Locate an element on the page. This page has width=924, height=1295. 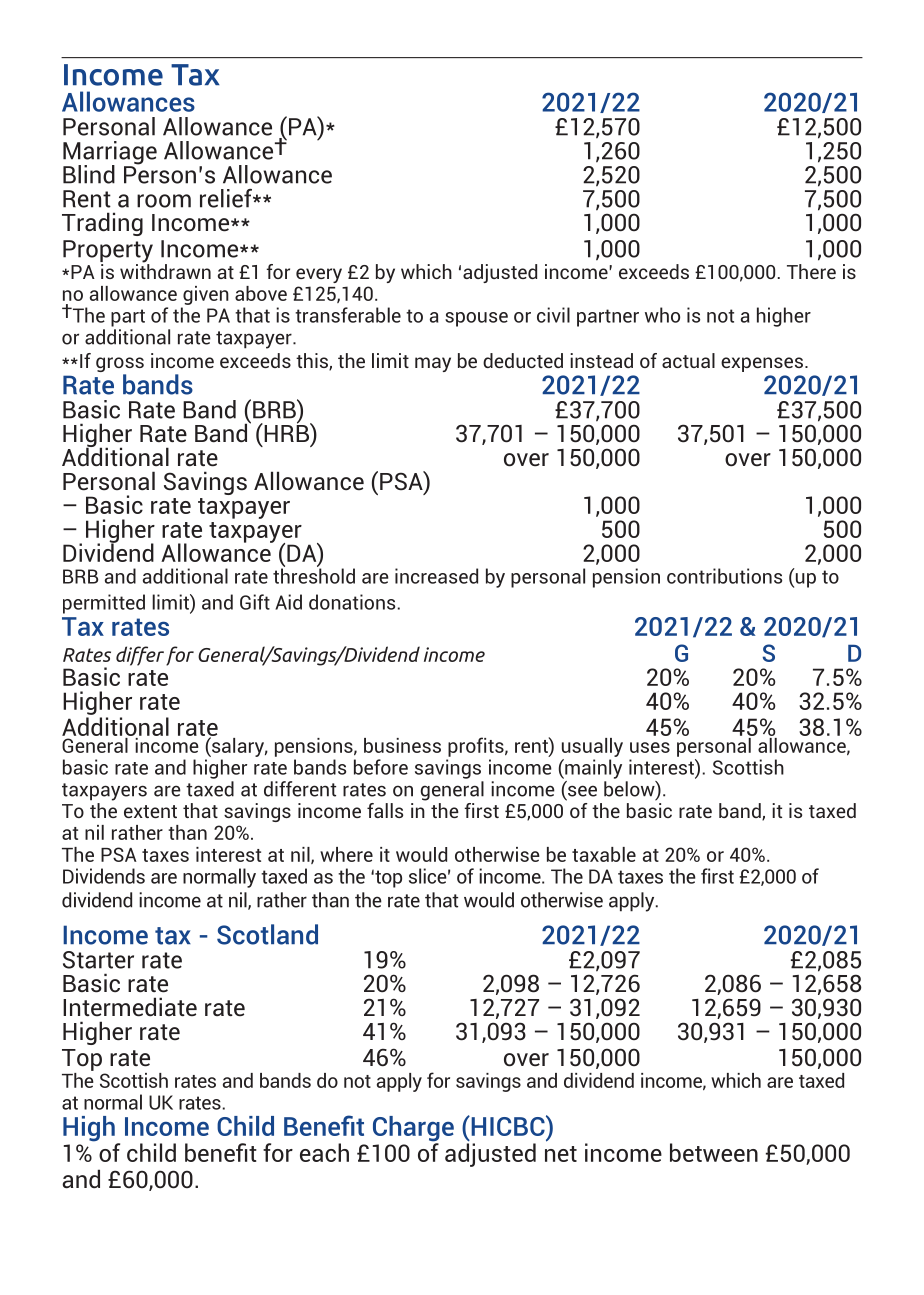
every is located at coordinates (319, 275).
